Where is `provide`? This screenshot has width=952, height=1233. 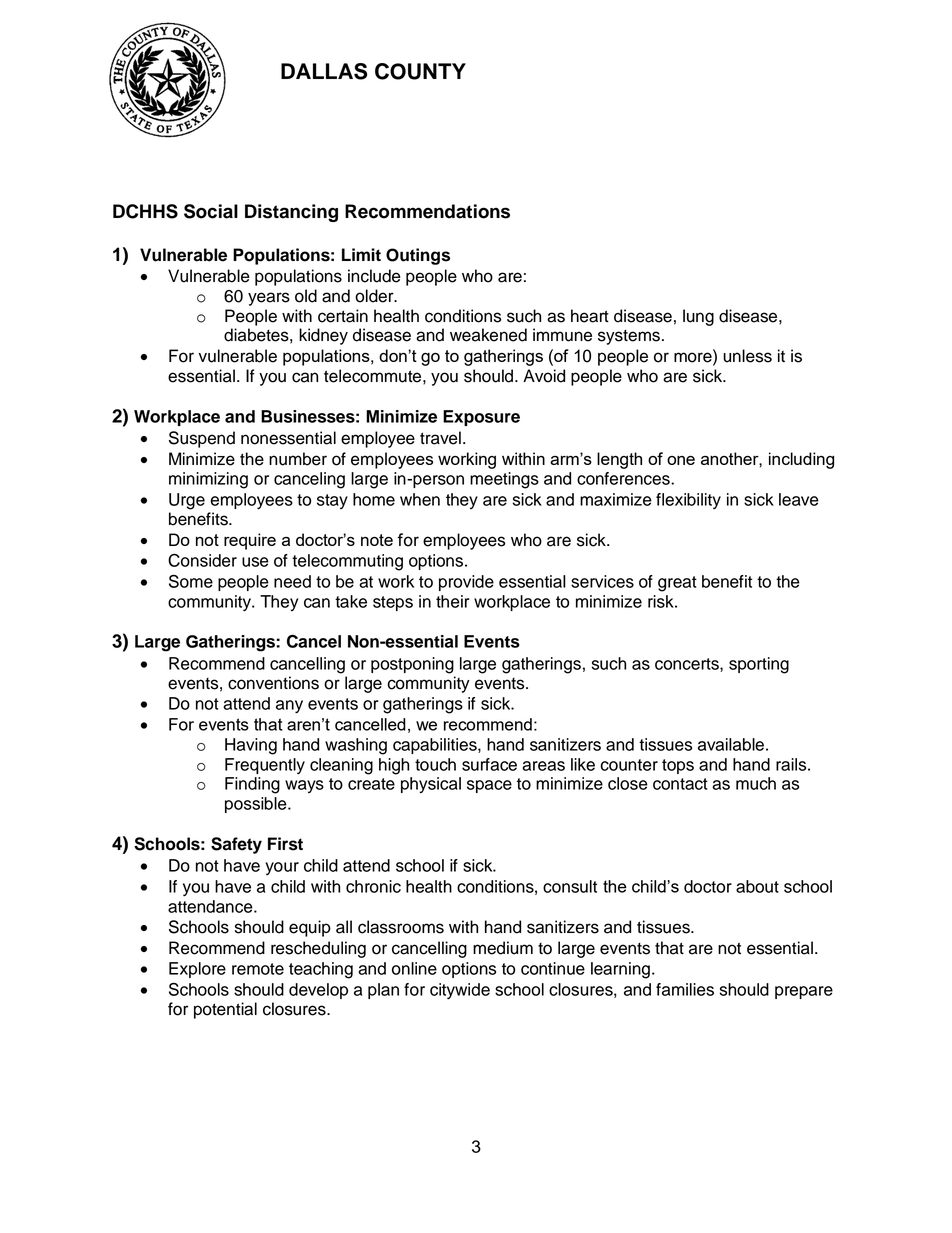
provide is located at coordinates (466, 583).
